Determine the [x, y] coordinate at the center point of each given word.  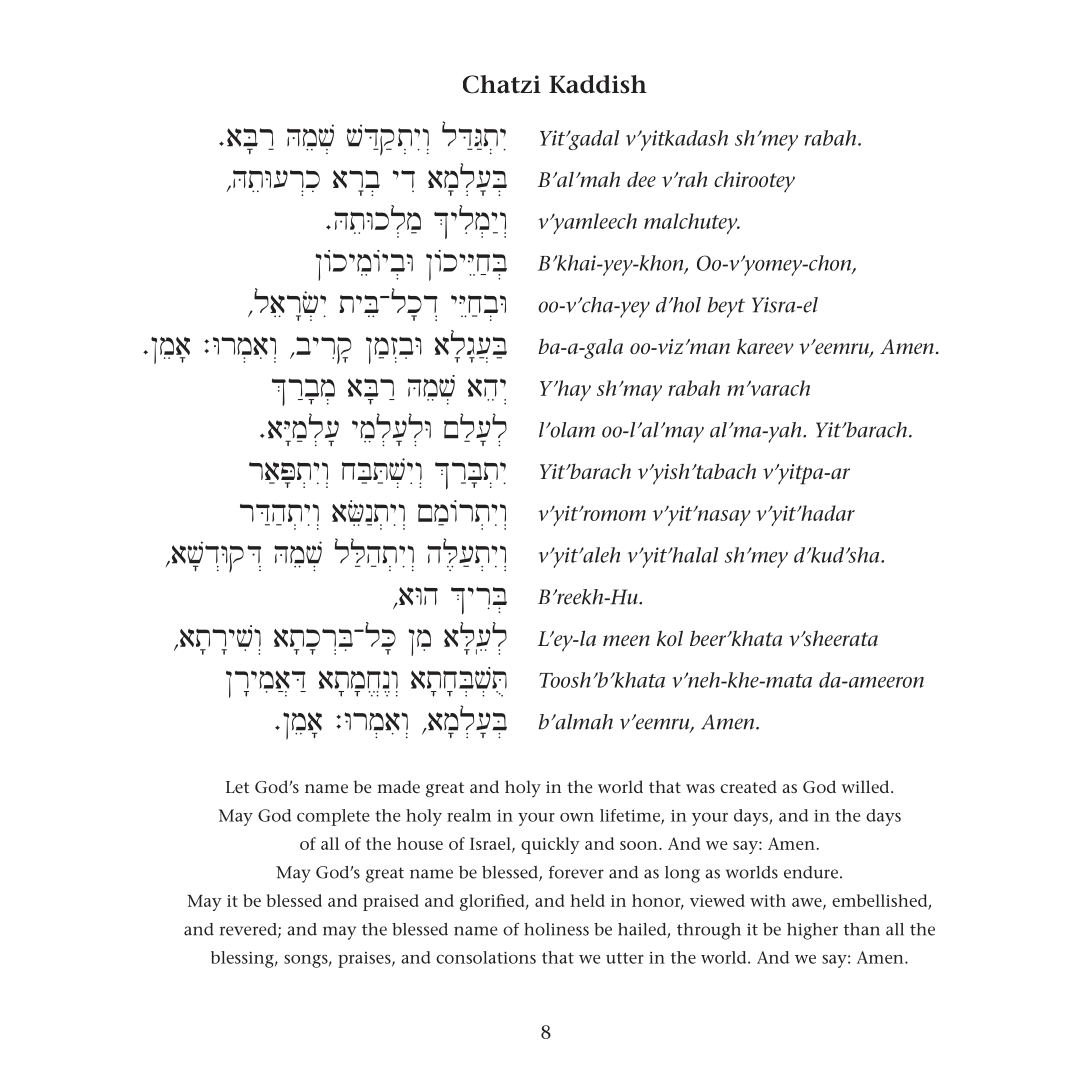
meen [626, 640]
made [398, 786]
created [748, 786]
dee [641, 179]
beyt [726, 307]
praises [365, 960]
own [577, 817]
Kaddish [598, 84]
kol [670, 638]
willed [867, 786]
